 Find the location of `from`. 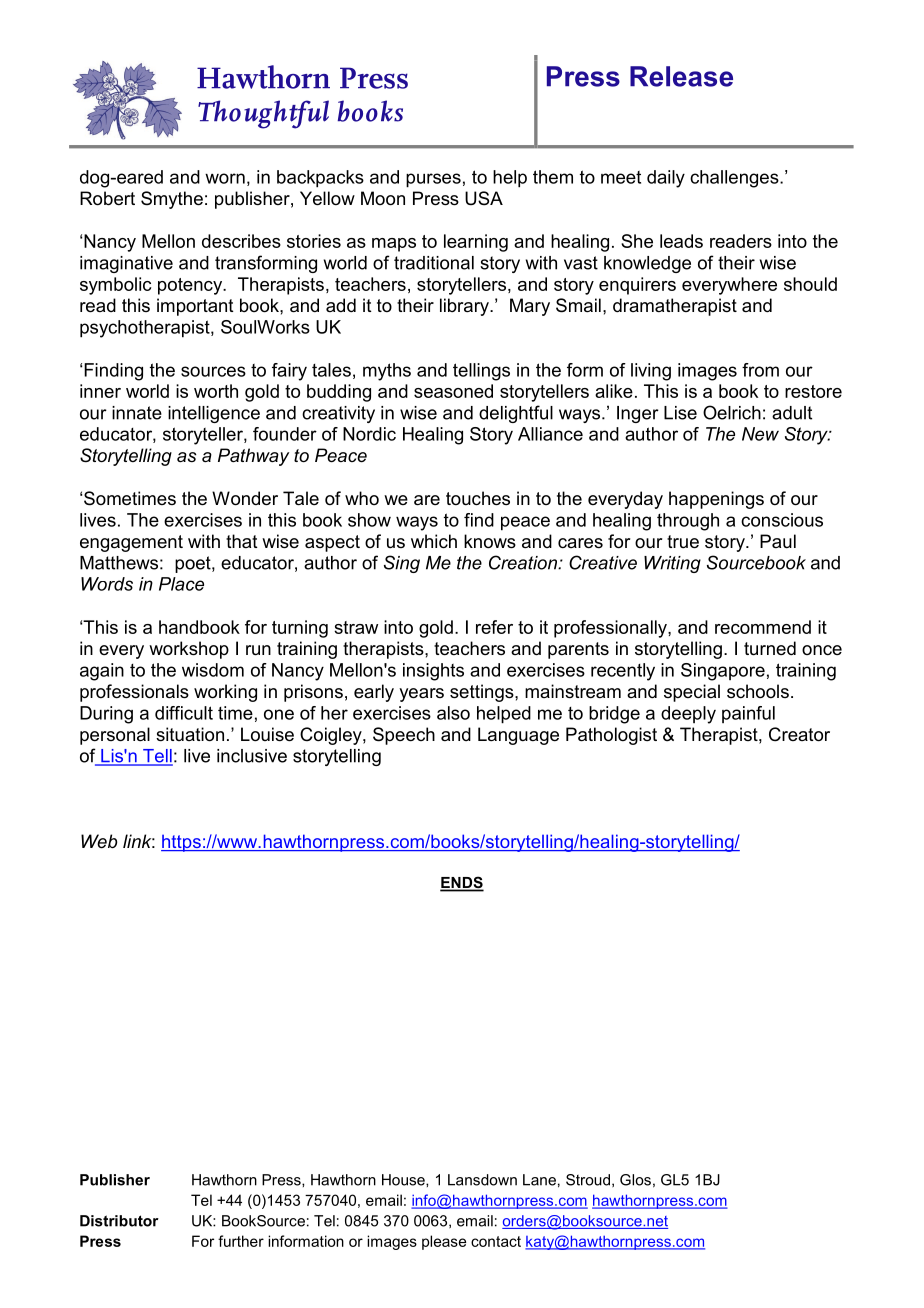

from is located at coordinates (760, 370).
